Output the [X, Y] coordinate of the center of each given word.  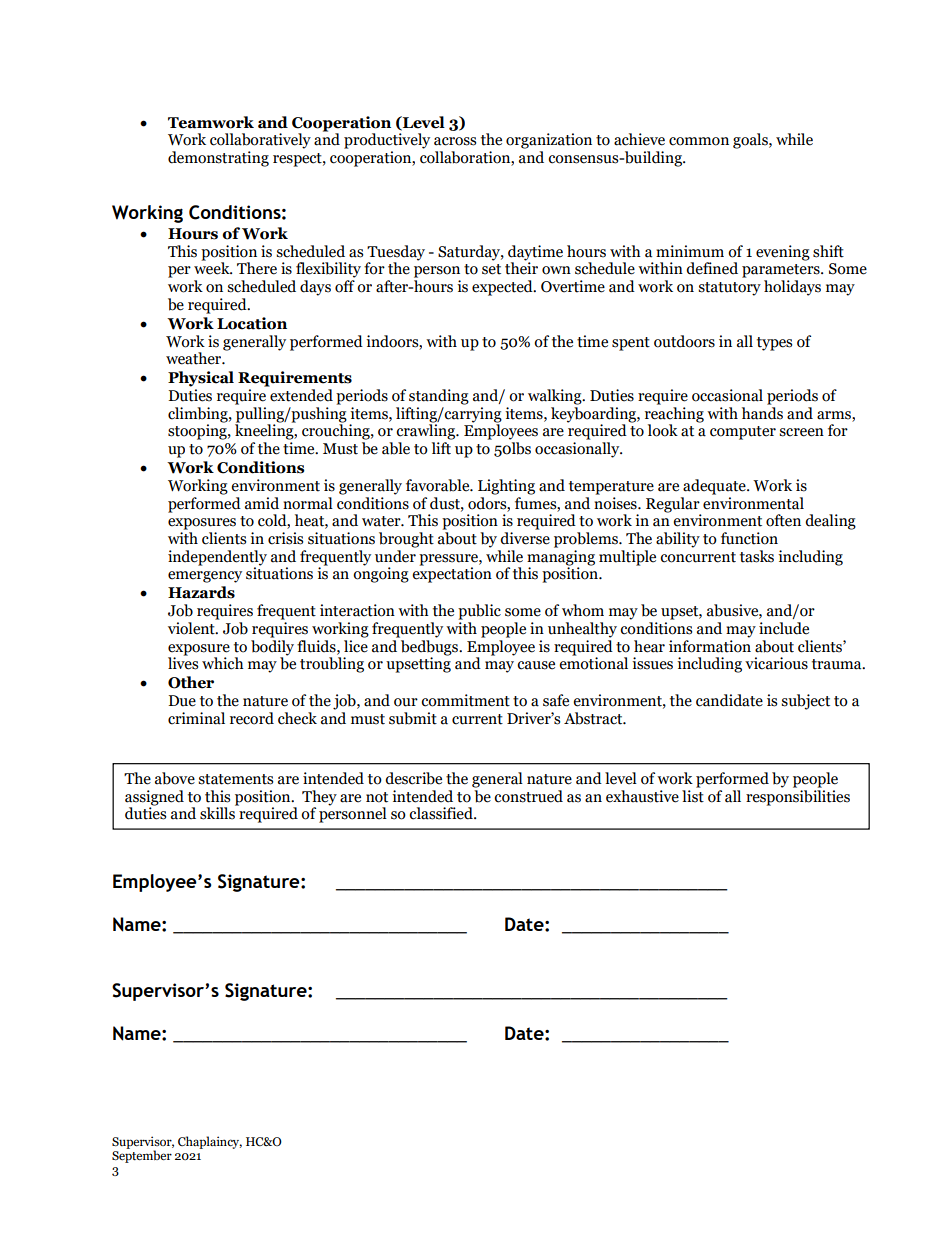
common [699, 141]
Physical [201, 379]
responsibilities [798, 798]
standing [439, 397]
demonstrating [218, 159]
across [455, 141]
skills [218, 812]
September [142, 1155]
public [479, 612]
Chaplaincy [210, 1142]
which [223, 663]
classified [442, 813]
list [693, 796]
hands [762, 413]
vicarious [776, 663]
